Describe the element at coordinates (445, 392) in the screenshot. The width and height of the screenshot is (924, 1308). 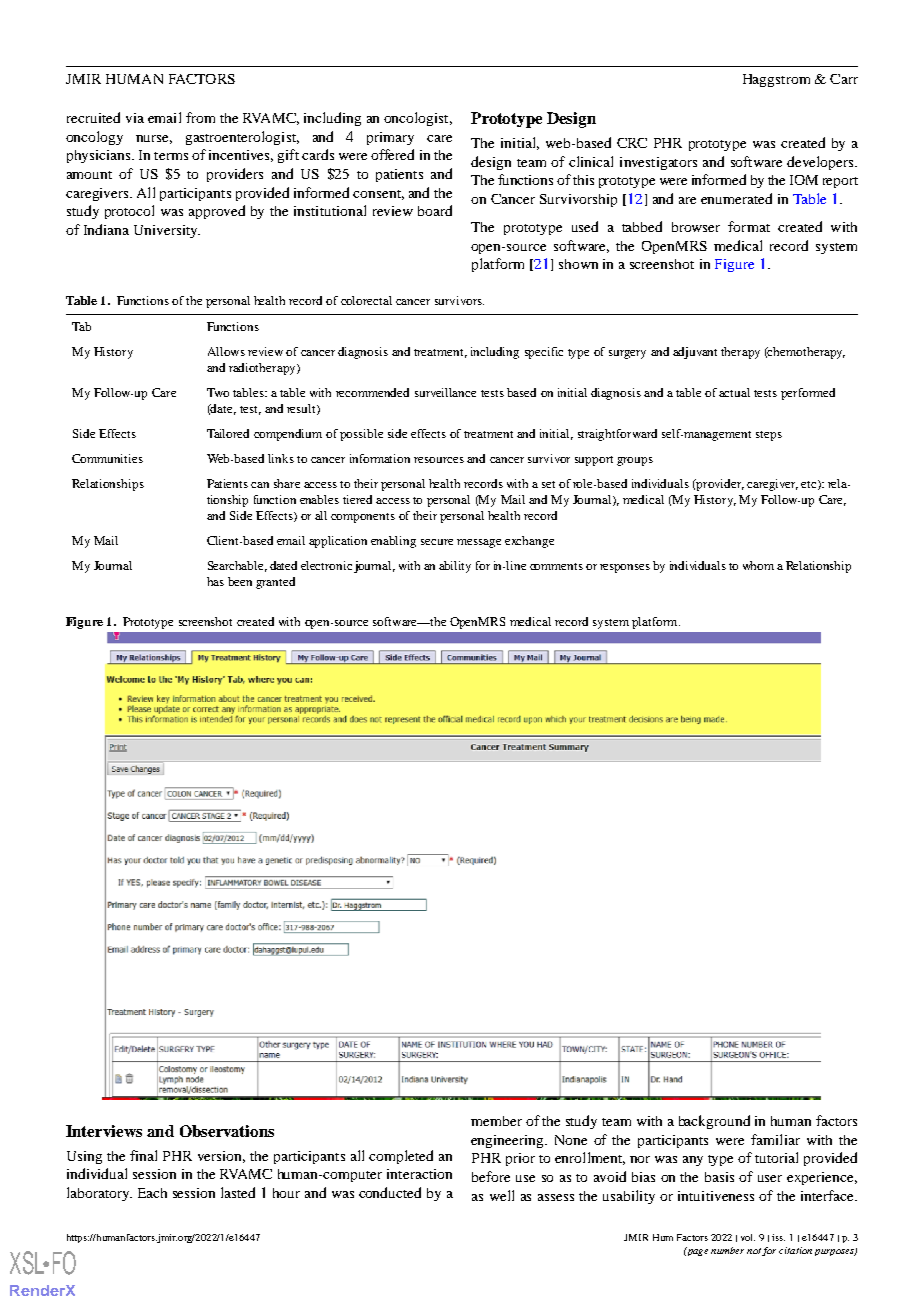
I see `surveillance` at that location.
